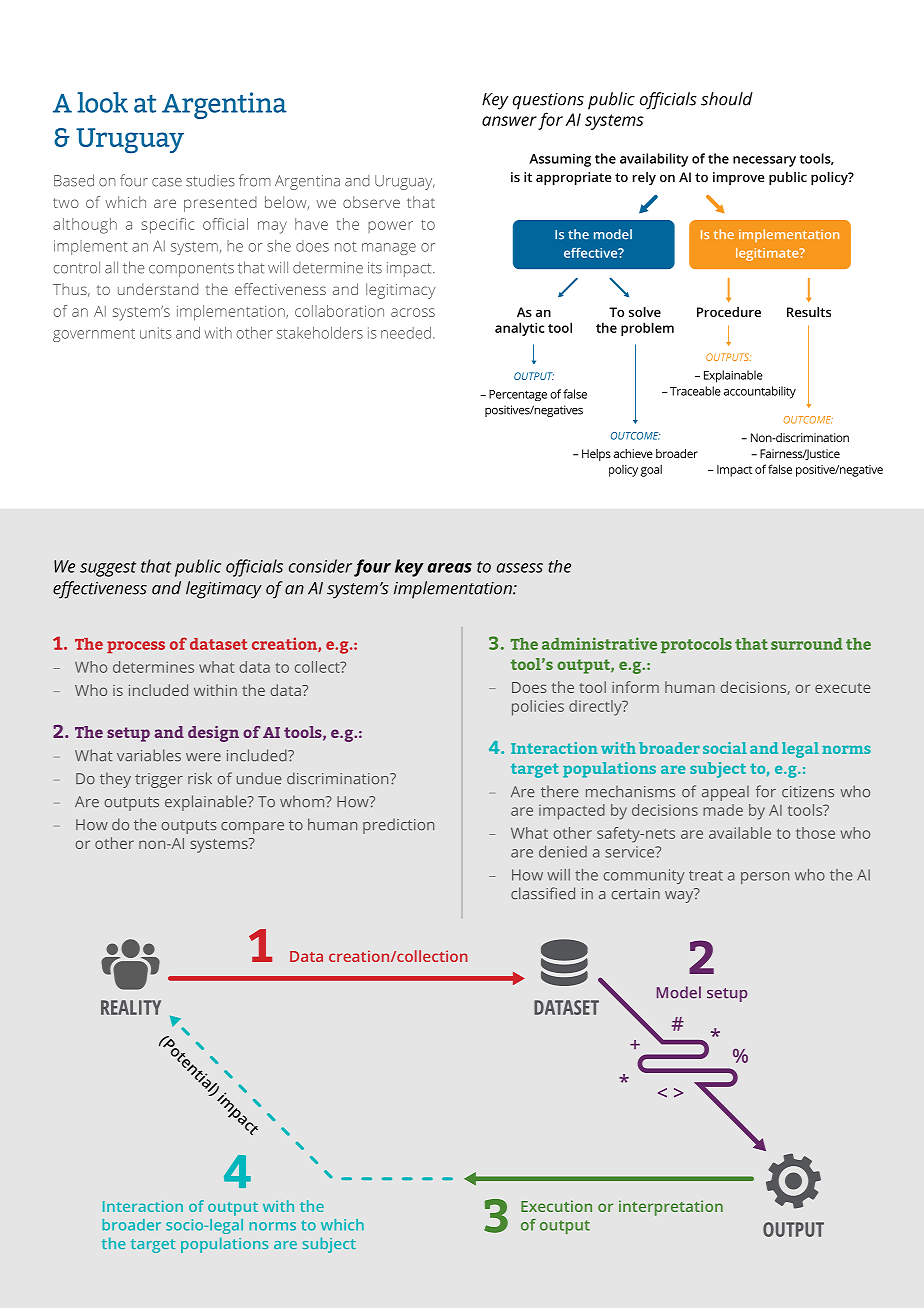 Image resolution: width=924 pixels, height=1308 pixels. I want to click on process, so click(136, 647).
